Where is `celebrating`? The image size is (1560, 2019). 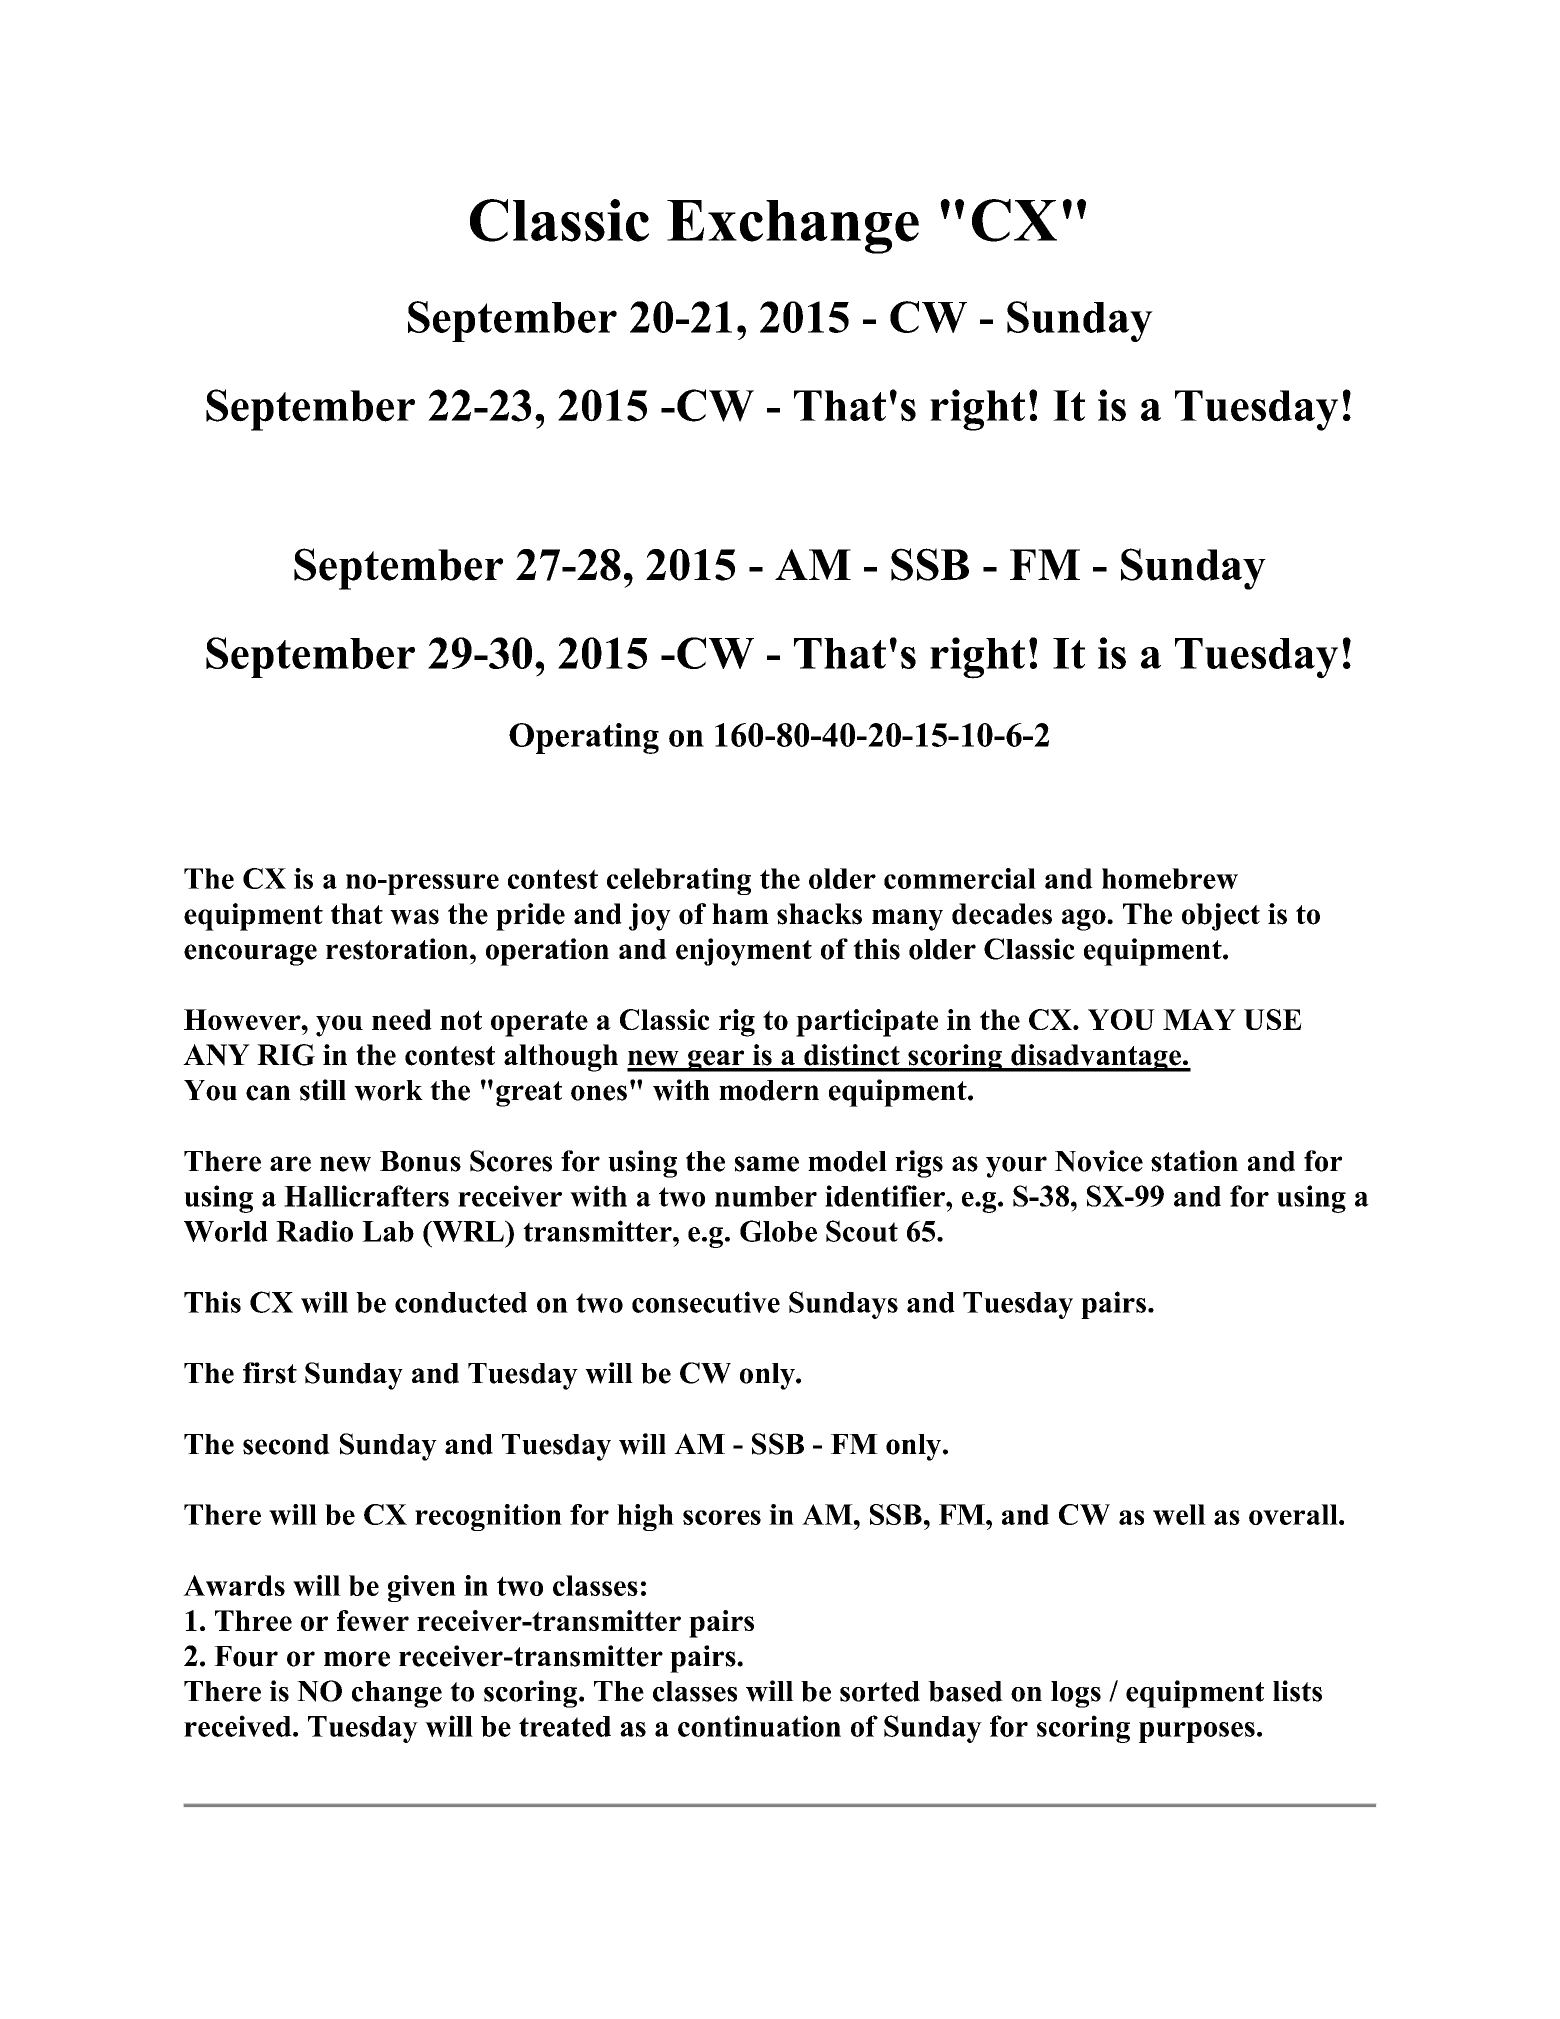 celebrating is located at coordinates (679, 881).
